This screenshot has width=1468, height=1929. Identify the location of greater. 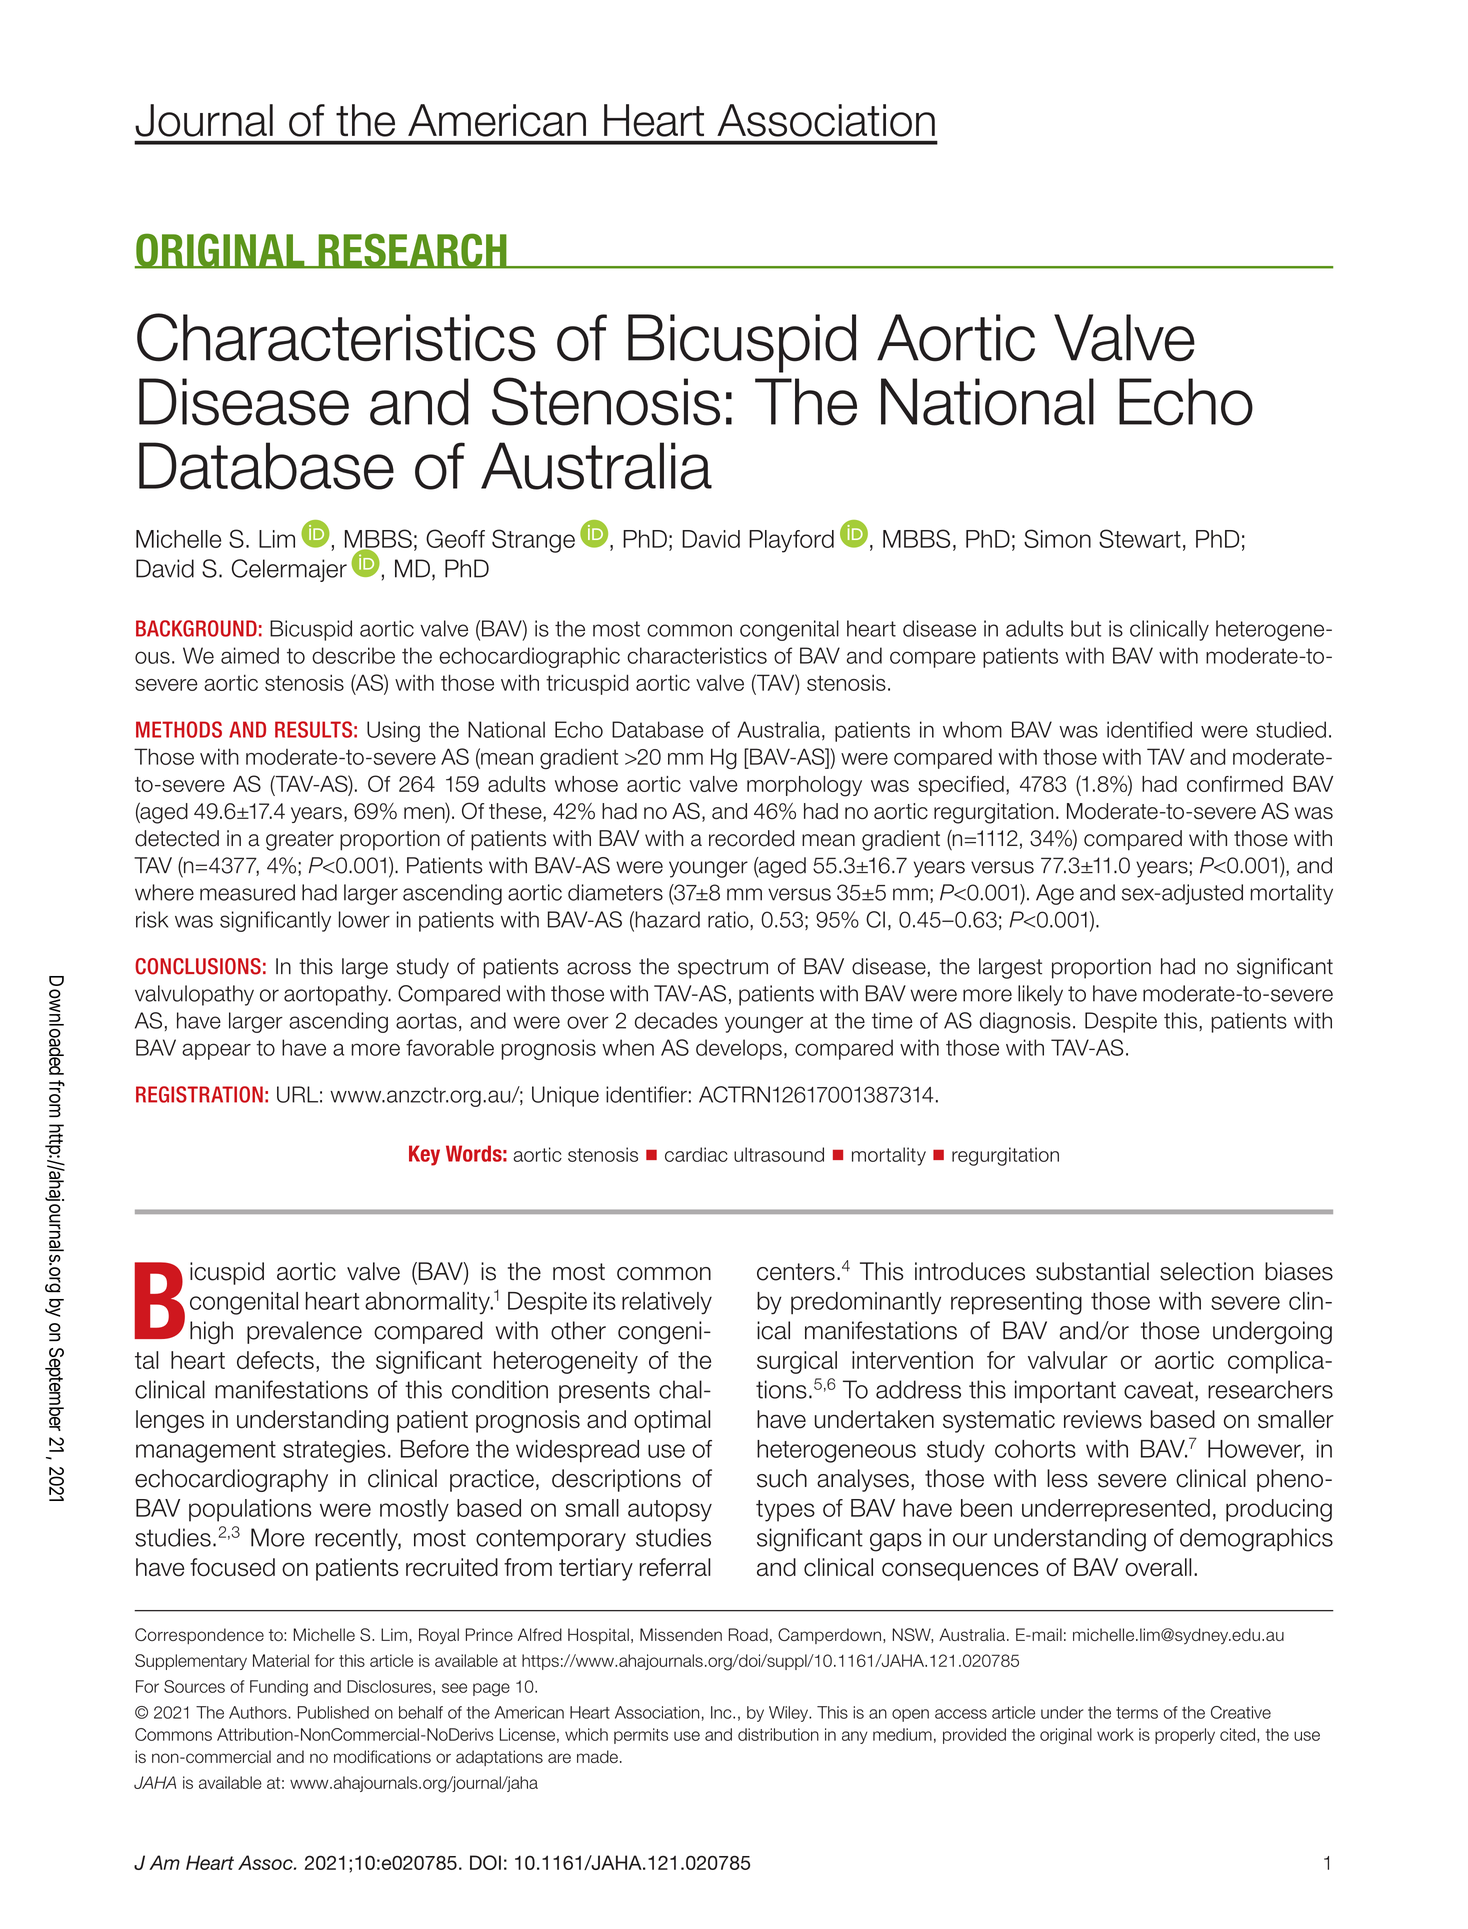
(300, 841).
